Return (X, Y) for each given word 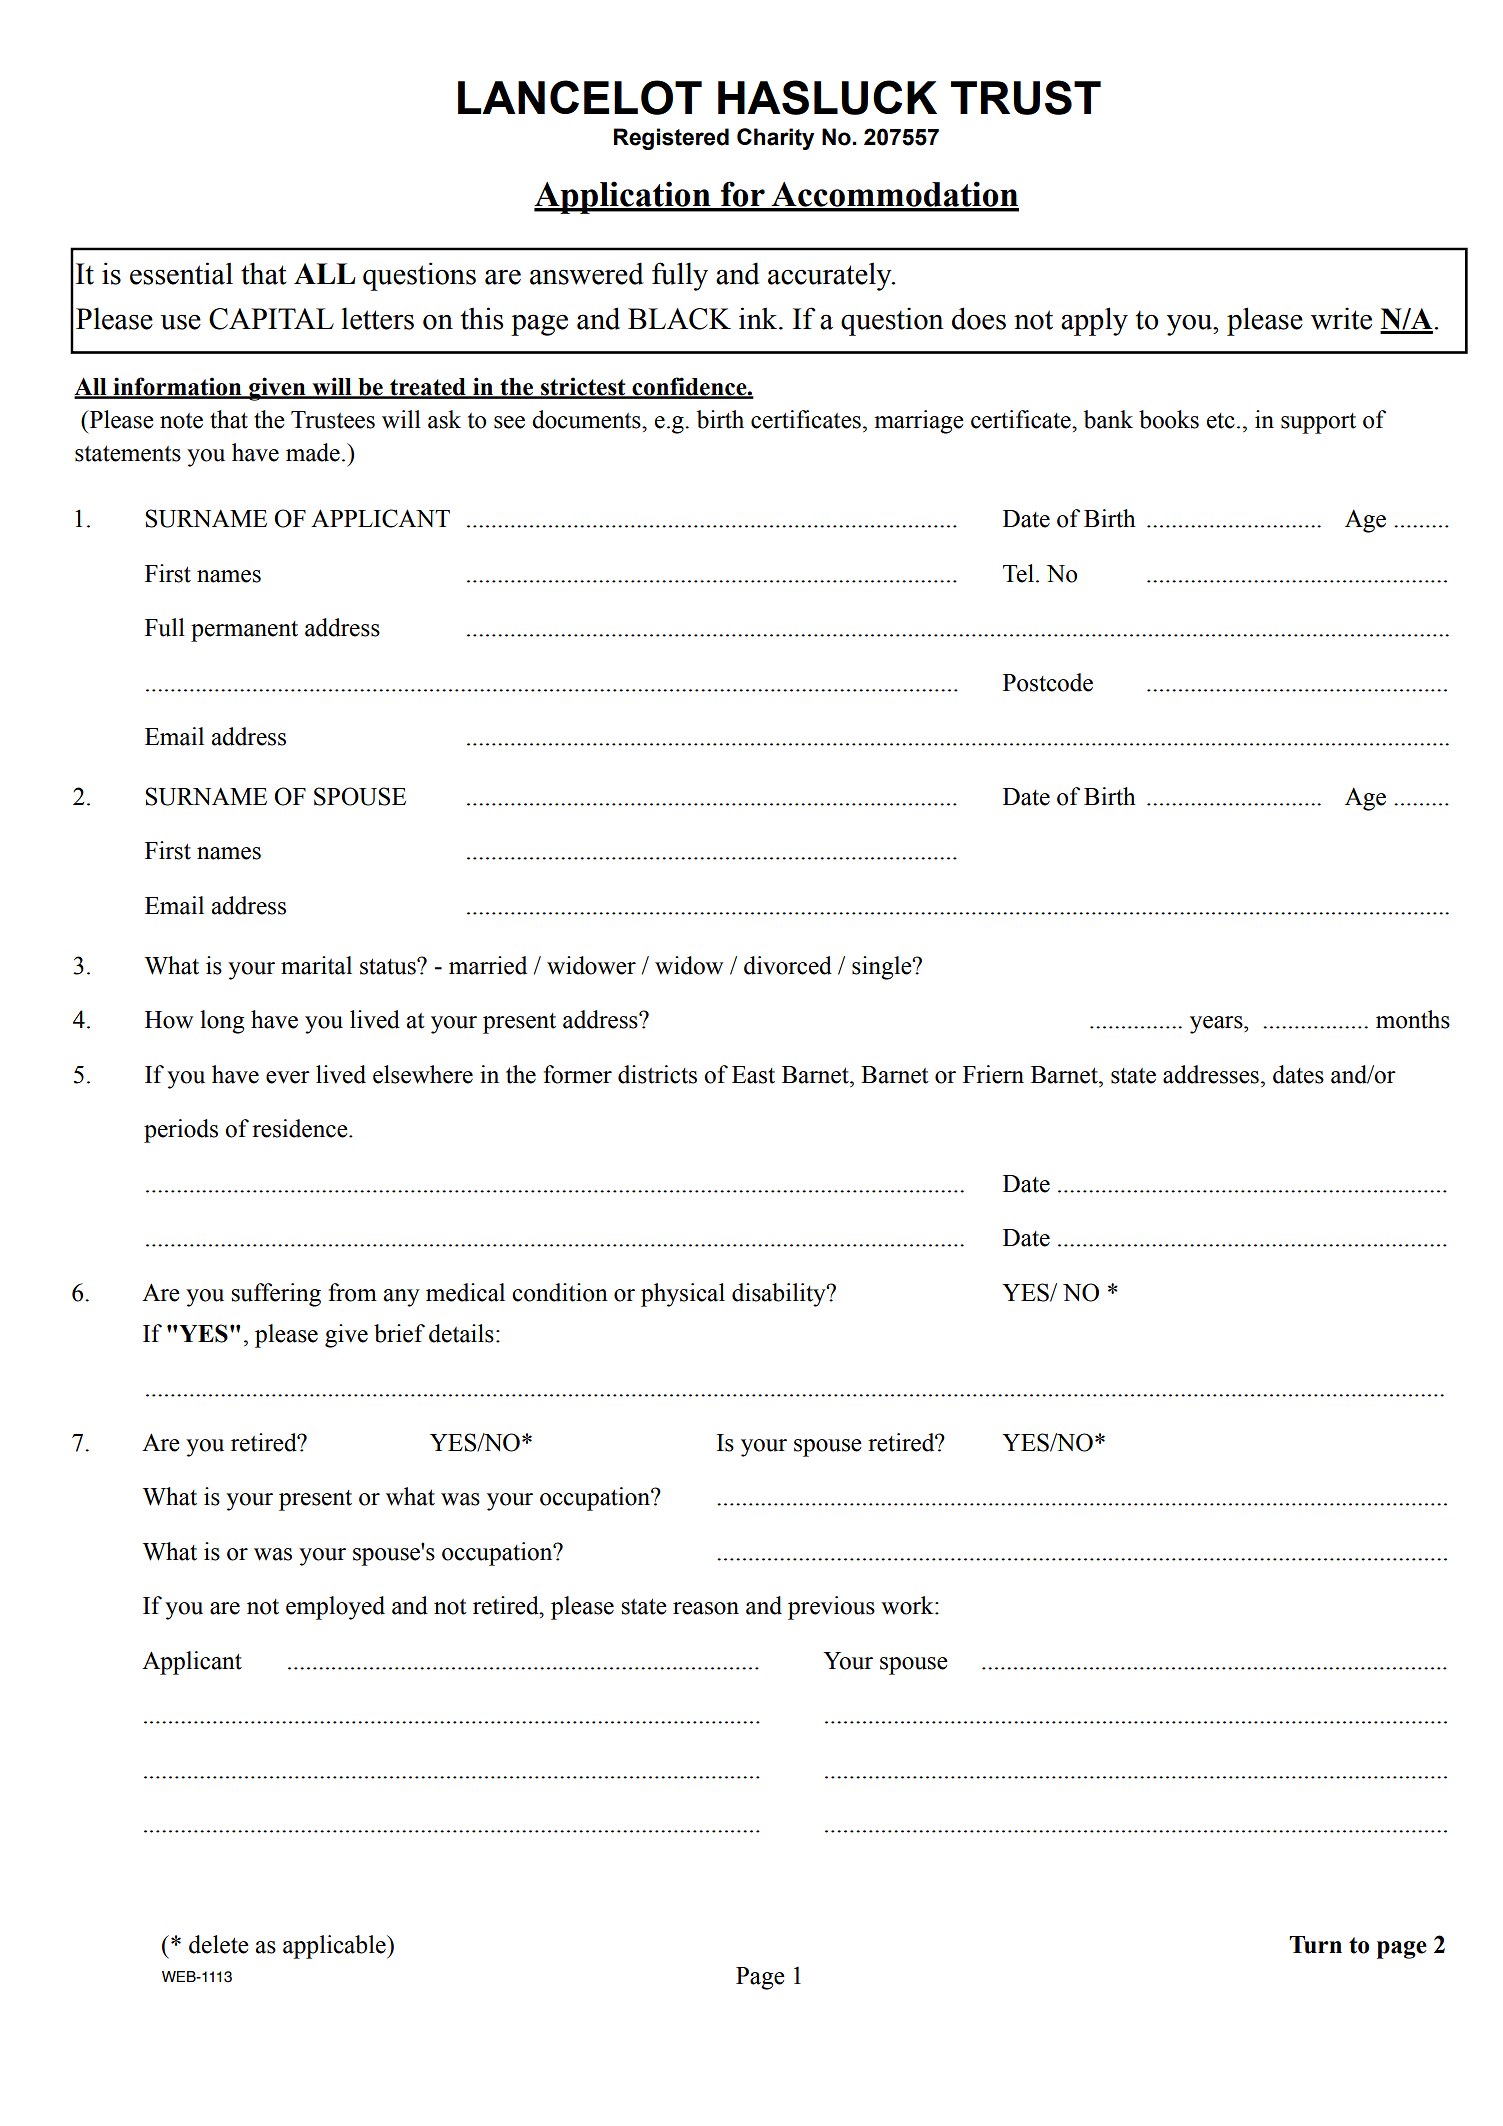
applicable (335, 1947)
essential (181, 273)
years (1217, 1025)
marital (316, 965)
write (1341, 318)
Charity (776, 139)
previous (831, 1608)
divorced (788, 965)
